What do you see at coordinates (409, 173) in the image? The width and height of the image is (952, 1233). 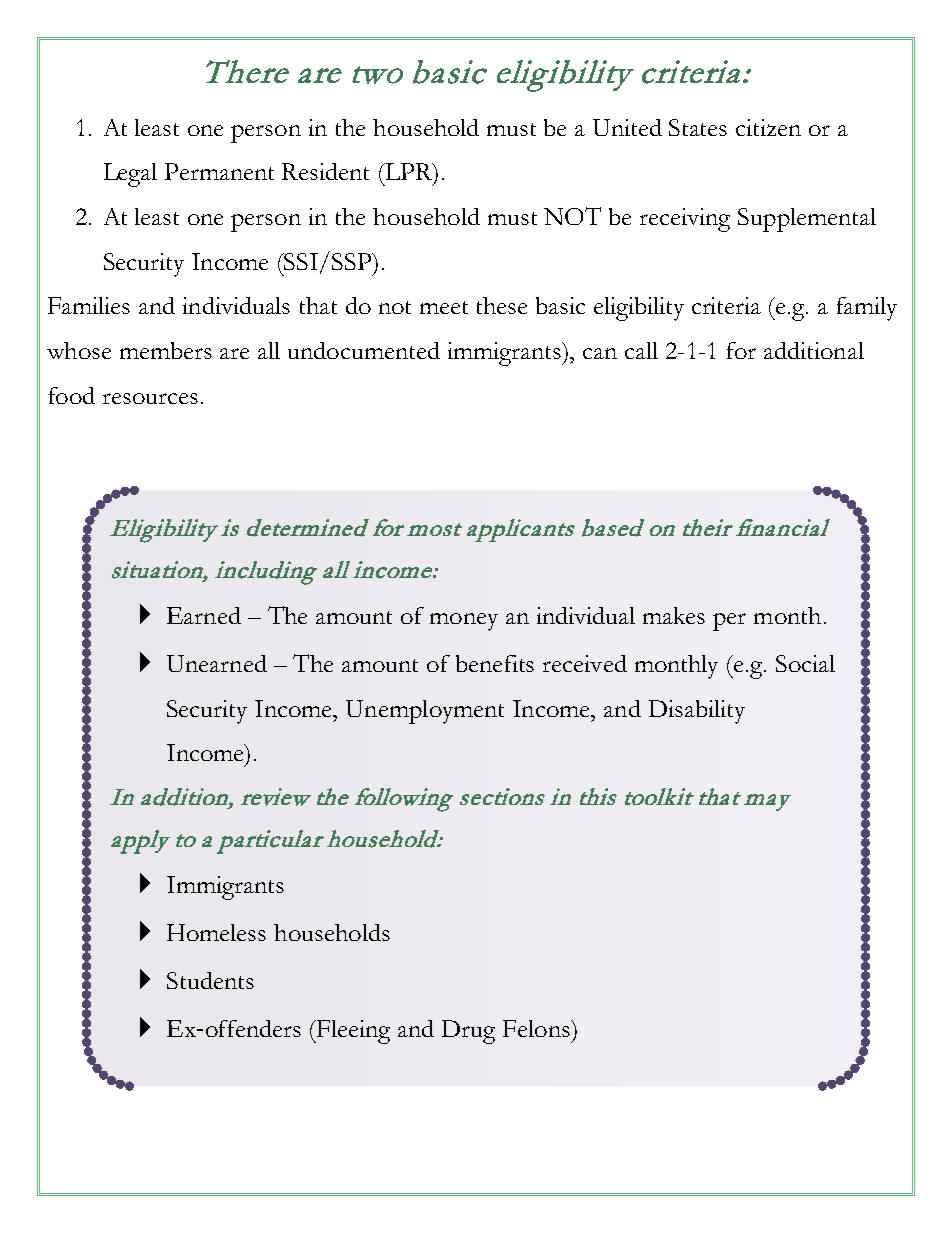 I see `LPR` at bounding box center [409, 173].
